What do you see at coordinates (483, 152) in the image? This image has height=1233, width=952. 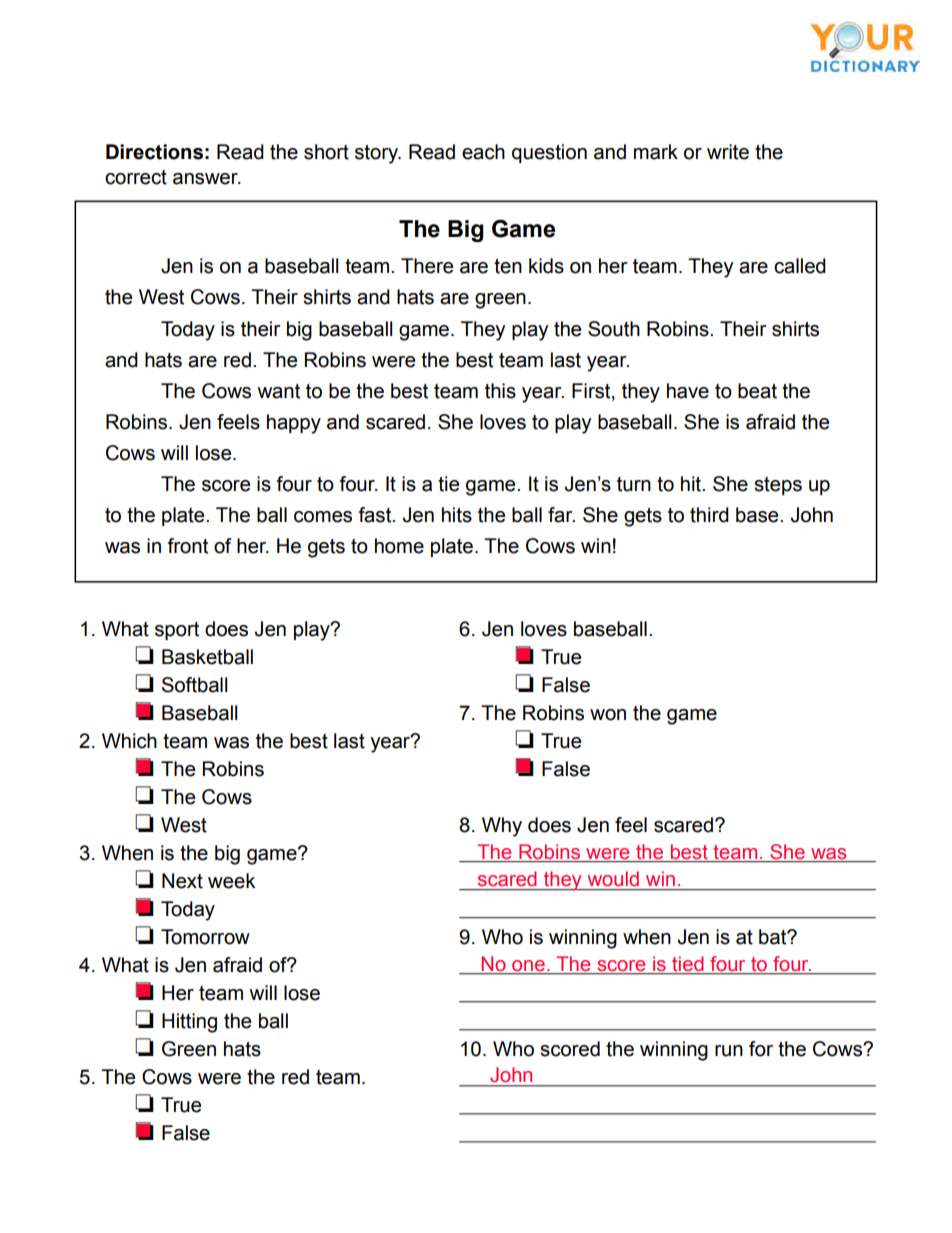 I see `each` at bounding box center [483, 152].
